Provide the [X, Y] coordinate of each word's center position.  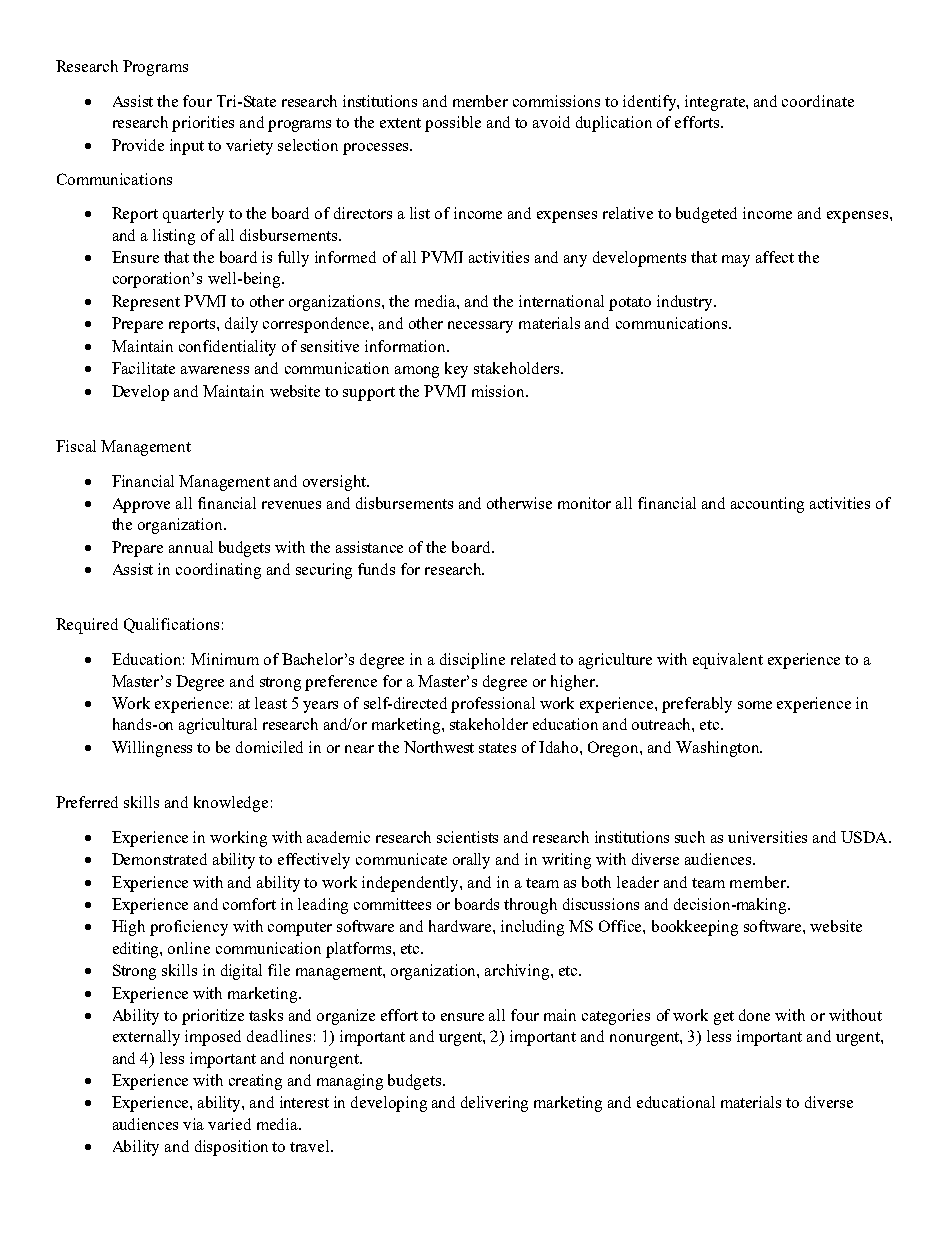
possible [453, 124]
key [456, 370]
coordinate [818, 101]
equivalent [728, 661]
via [193, 1124]
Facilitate [143, 368]
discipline [472, 661]
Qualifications [171, 625]
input [187, 147]
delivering [494, 1104]
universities [767, 837]
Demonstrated [159, 859]
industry [686, 303]
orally [471, 861]
